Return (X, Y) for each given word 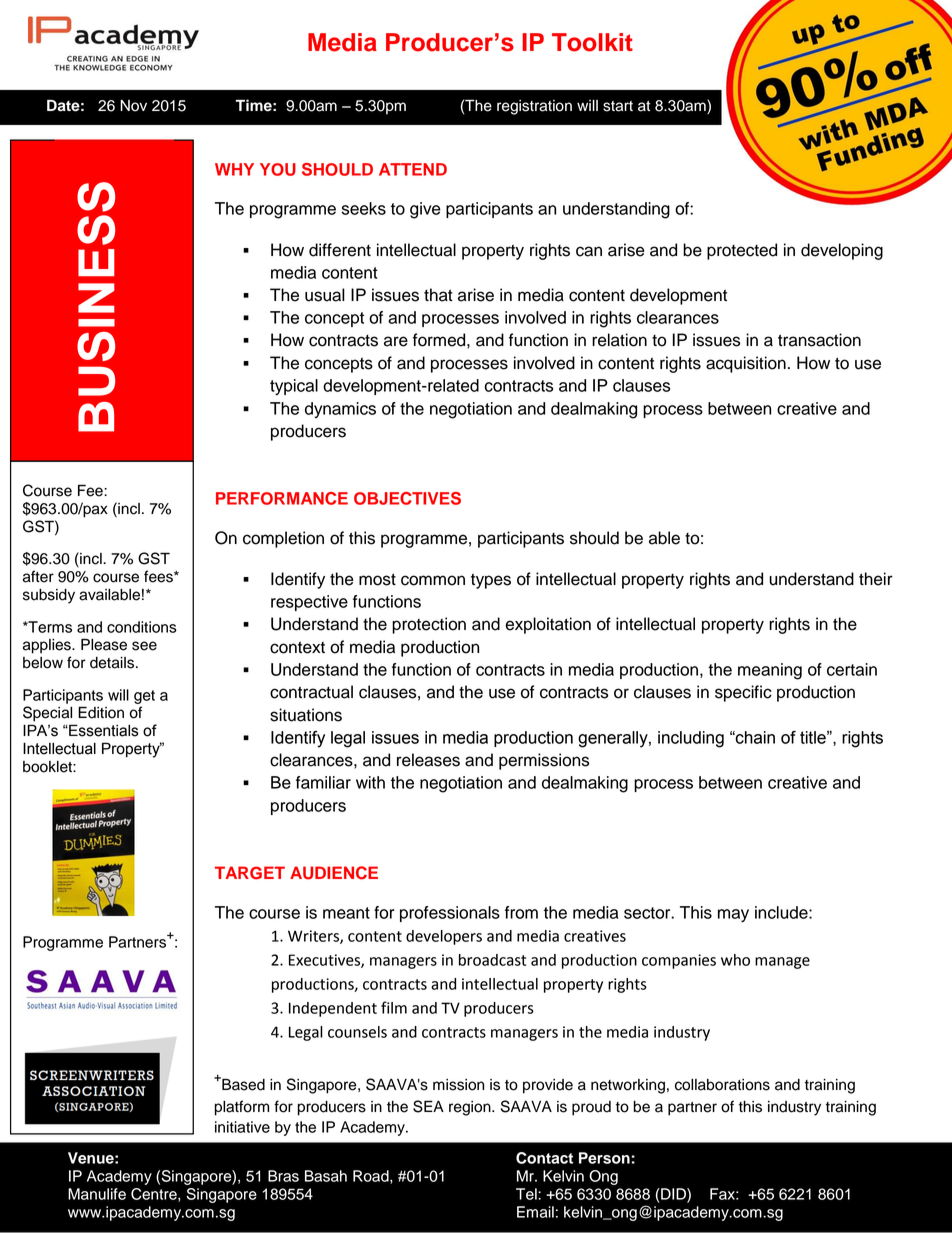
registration (534, 107)
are (396, 341)
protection (429, 625)
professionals (450, 914)
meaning (770, 671)
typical (294, 387)
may (733, 915)
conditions (142, 627)
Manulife (97, 1194)
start (618, 106)
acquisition (746, 364)
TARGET (250, 873)
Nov (133, 106)
